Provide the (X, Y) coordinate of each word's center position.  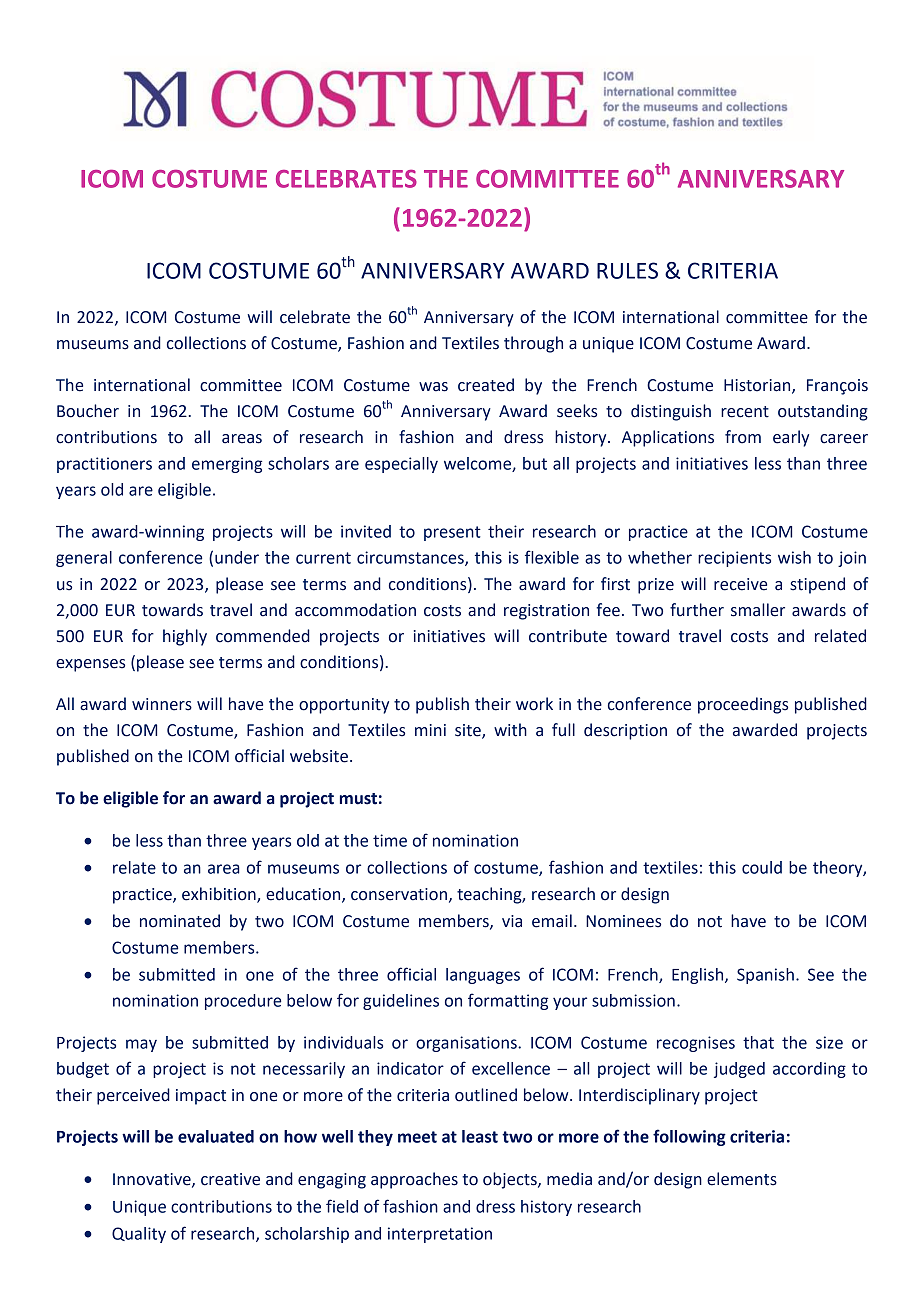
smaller (758, 610)
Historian (758, 386)
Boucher (88, 411)
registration (546, 612)
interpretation (440, 1235)
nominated (180, 921)
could (762, 867)
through (533, 344)
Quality (139, 1235)
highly (185, 637)
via (512, 921)
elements (742, 1179)
